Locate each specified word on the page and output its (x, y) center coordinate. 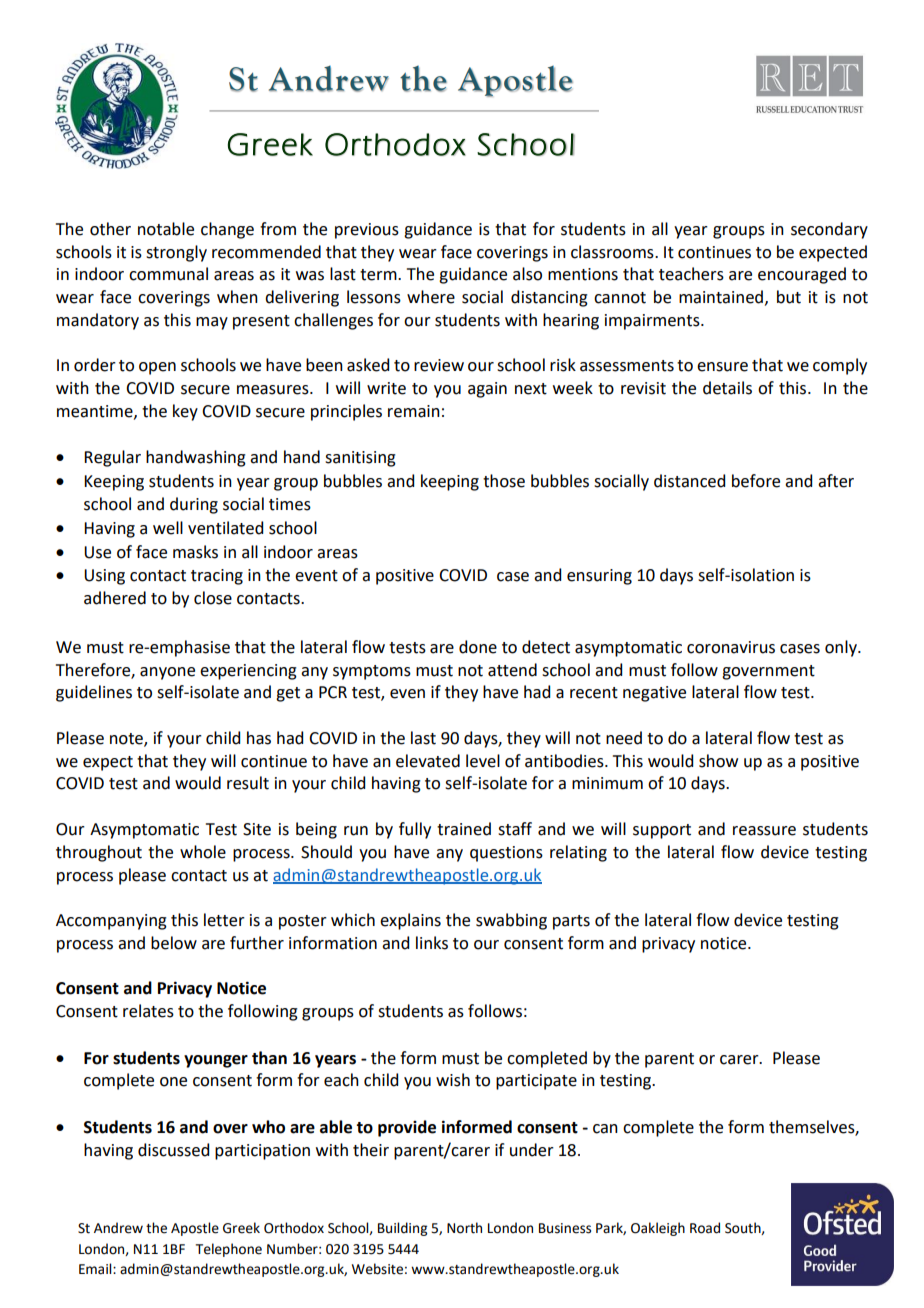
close (213, 598)
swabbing (511, 921)
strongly (176, 253)
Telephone (229, 1250)
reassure (764, 831)
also (527, 274)
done (478, 647)
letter (224, 920)
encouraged (802, 275)
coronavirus (731, 647)
